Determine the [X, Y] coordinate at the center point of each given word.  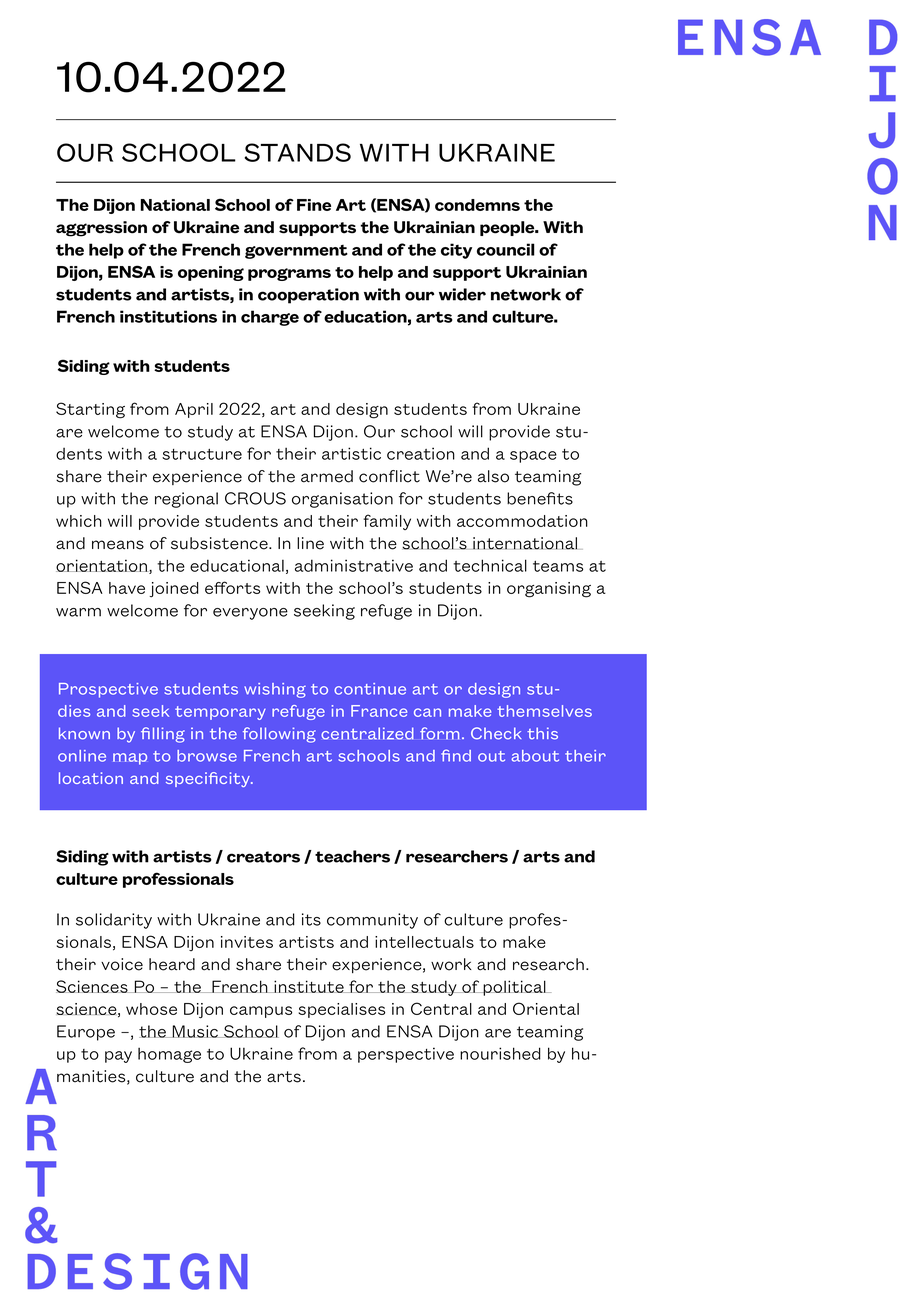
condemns [477, 205]
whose [151, 1009]
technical [490, 565]
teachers [352, 856]
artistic [351, 453]
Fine [314, 205]
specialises [342, 1010]
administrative [354, 565]
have [127, 588]
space [533, 457]
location [91, 778]
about [535, 756]
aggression [101, 229]
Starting [90, 410]
